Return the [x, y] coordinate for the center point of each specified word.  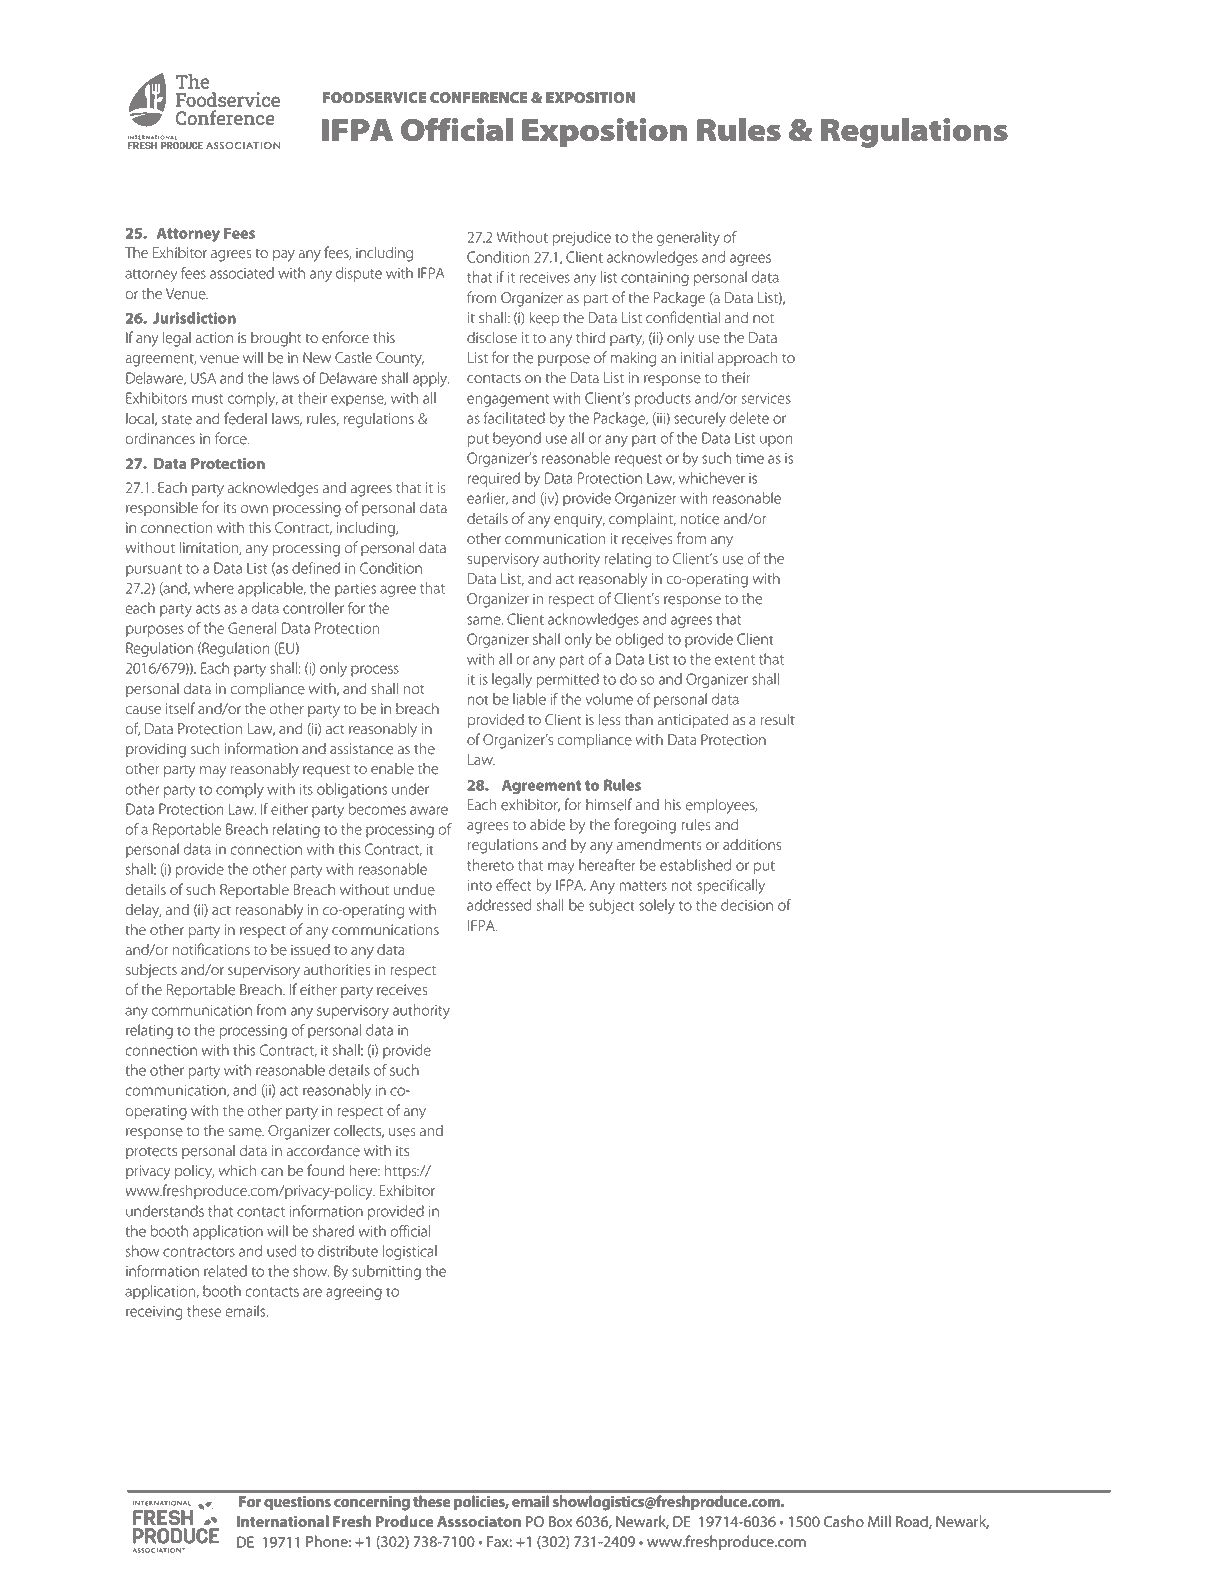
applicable [271, 589]
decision [747, 905]
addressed [499, 905]
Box [560, 1521]
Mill [879, 1521]
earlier [487, 499]
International [283, 1521]
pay [284, 256]
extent [735, 660]
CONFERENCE [479, 97]
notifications [211, 949]
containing [655, 279]
